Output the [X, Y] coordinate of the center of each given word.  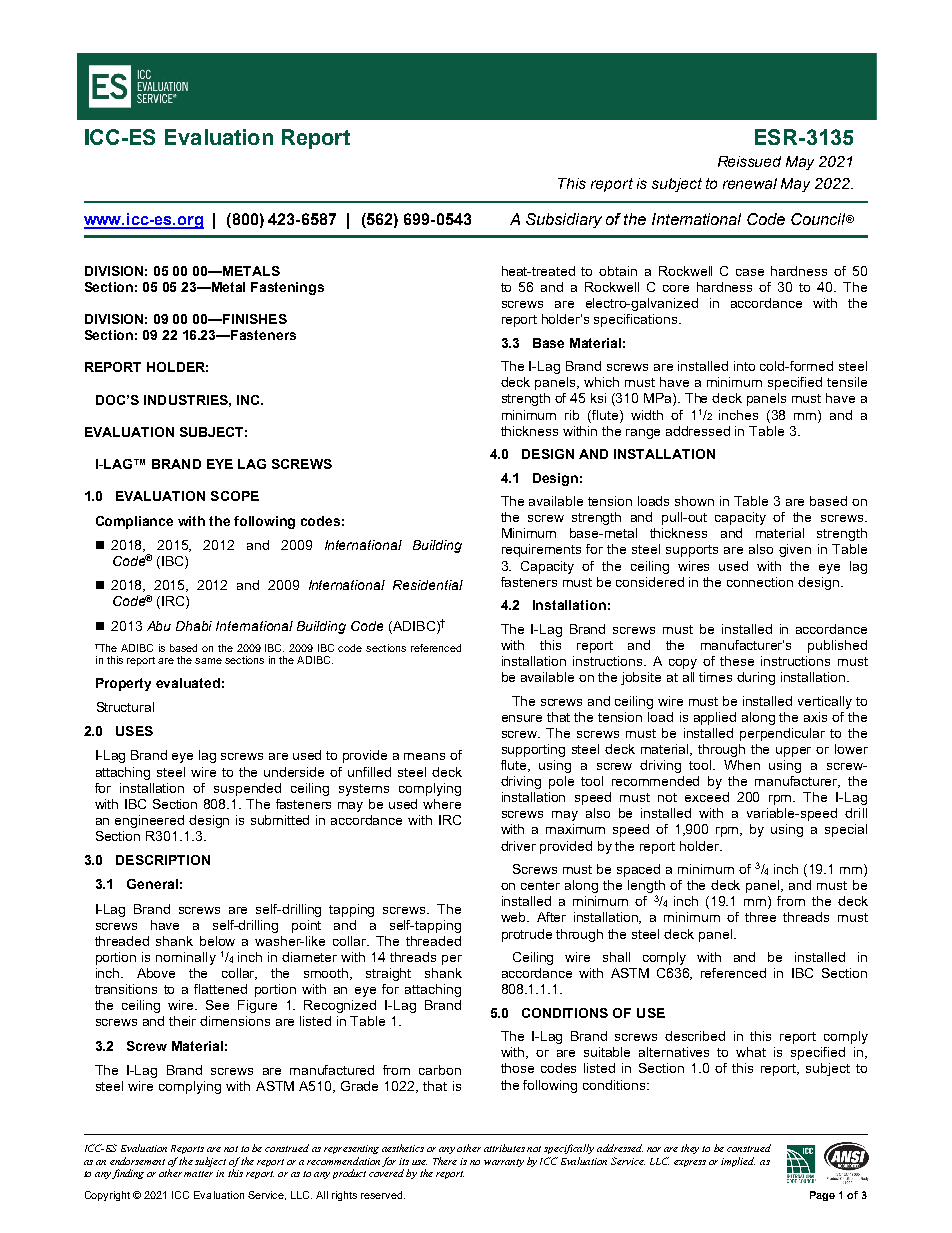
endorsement [137, 1161]
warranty [504, 1163]
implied [738, 1162]
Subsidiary [564, 220]
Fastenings [287, 288]
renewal [750, 183]
